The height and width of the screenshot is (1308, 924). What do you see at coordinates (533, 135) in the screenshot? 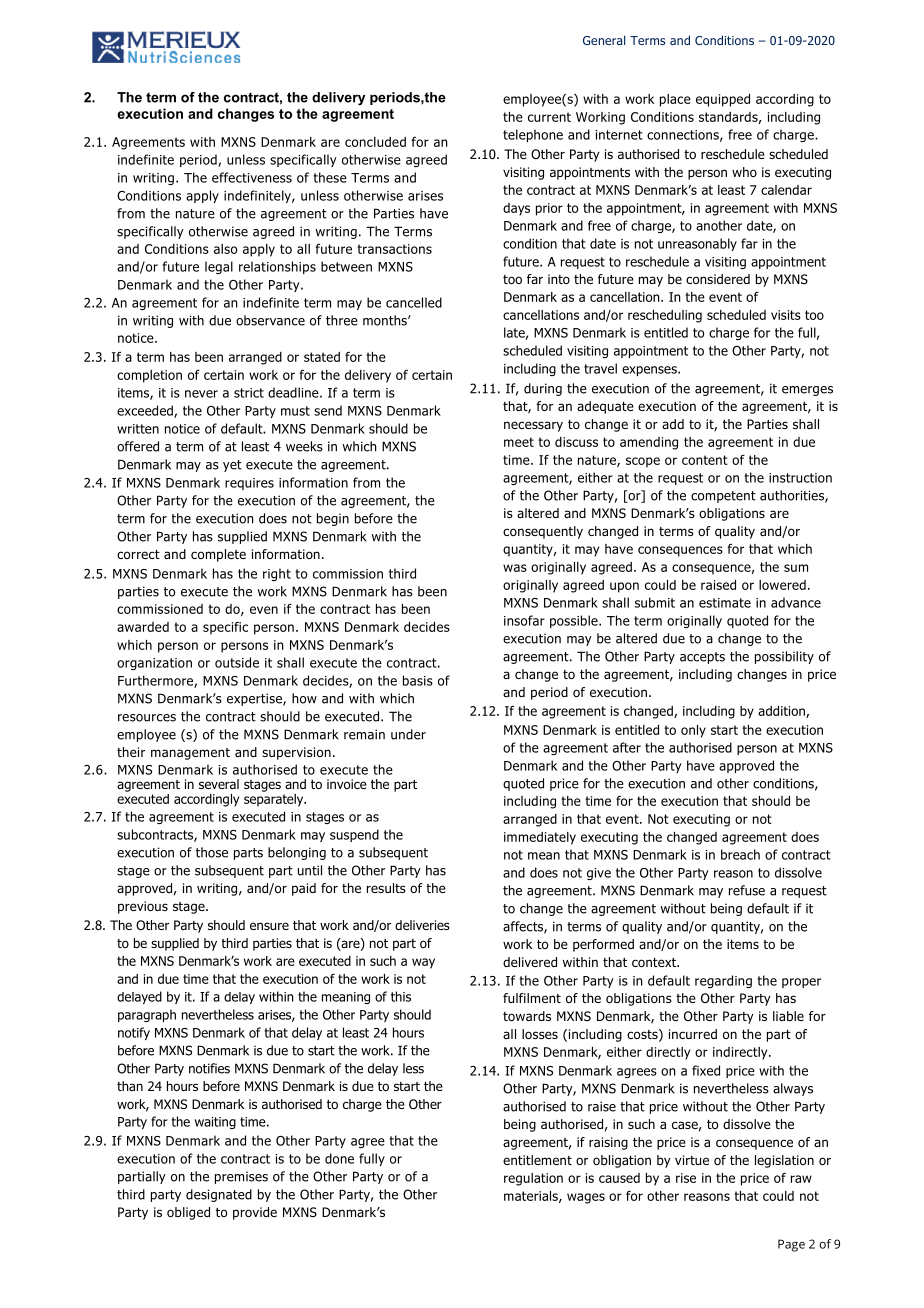
I see `telephone` at bounding box center [533, 135].
